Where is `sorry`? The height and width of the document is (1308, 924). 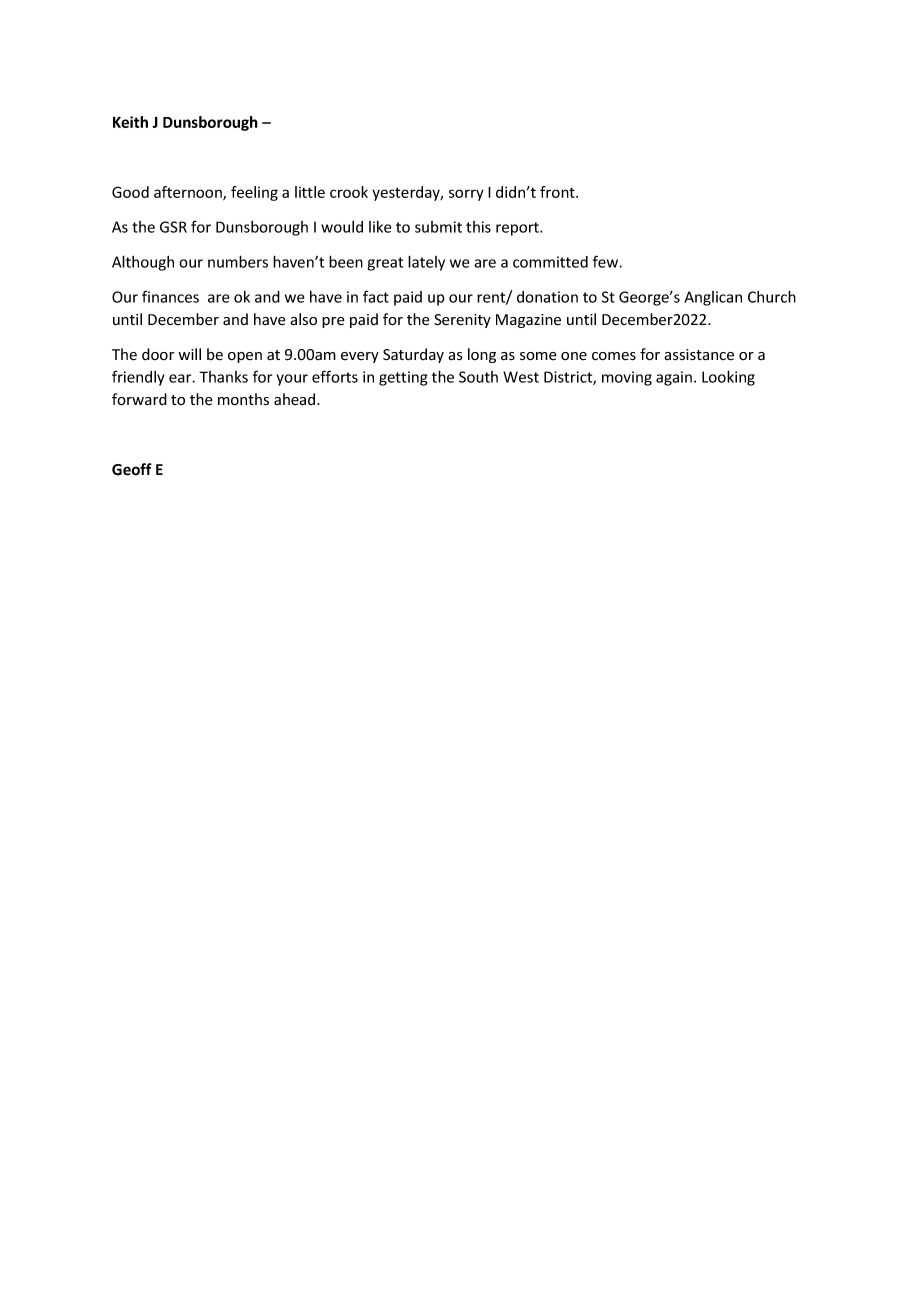 sorry is located at coordinates (466, 195).
